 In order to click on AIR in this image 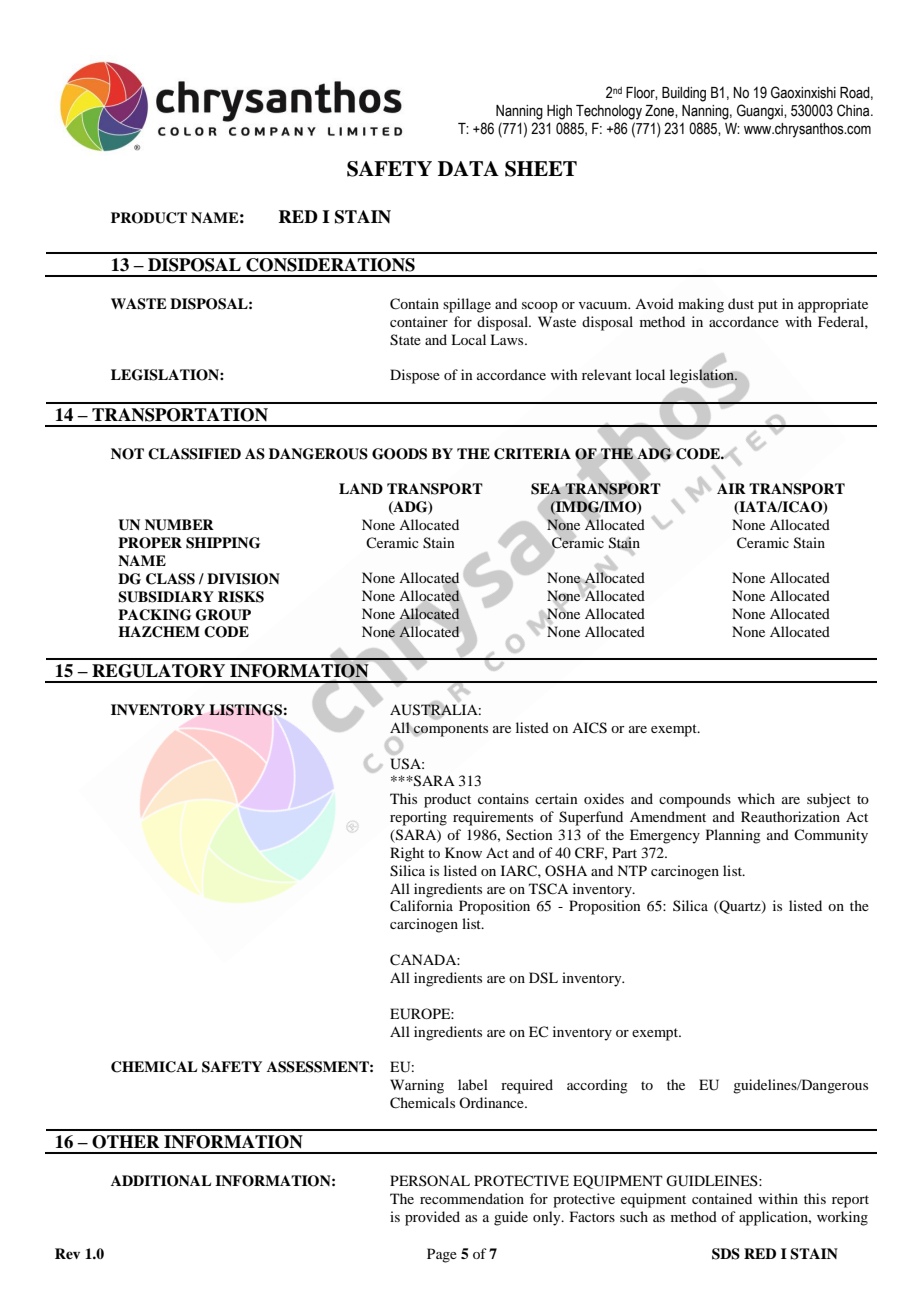, I will do `click(731, 488)`.
